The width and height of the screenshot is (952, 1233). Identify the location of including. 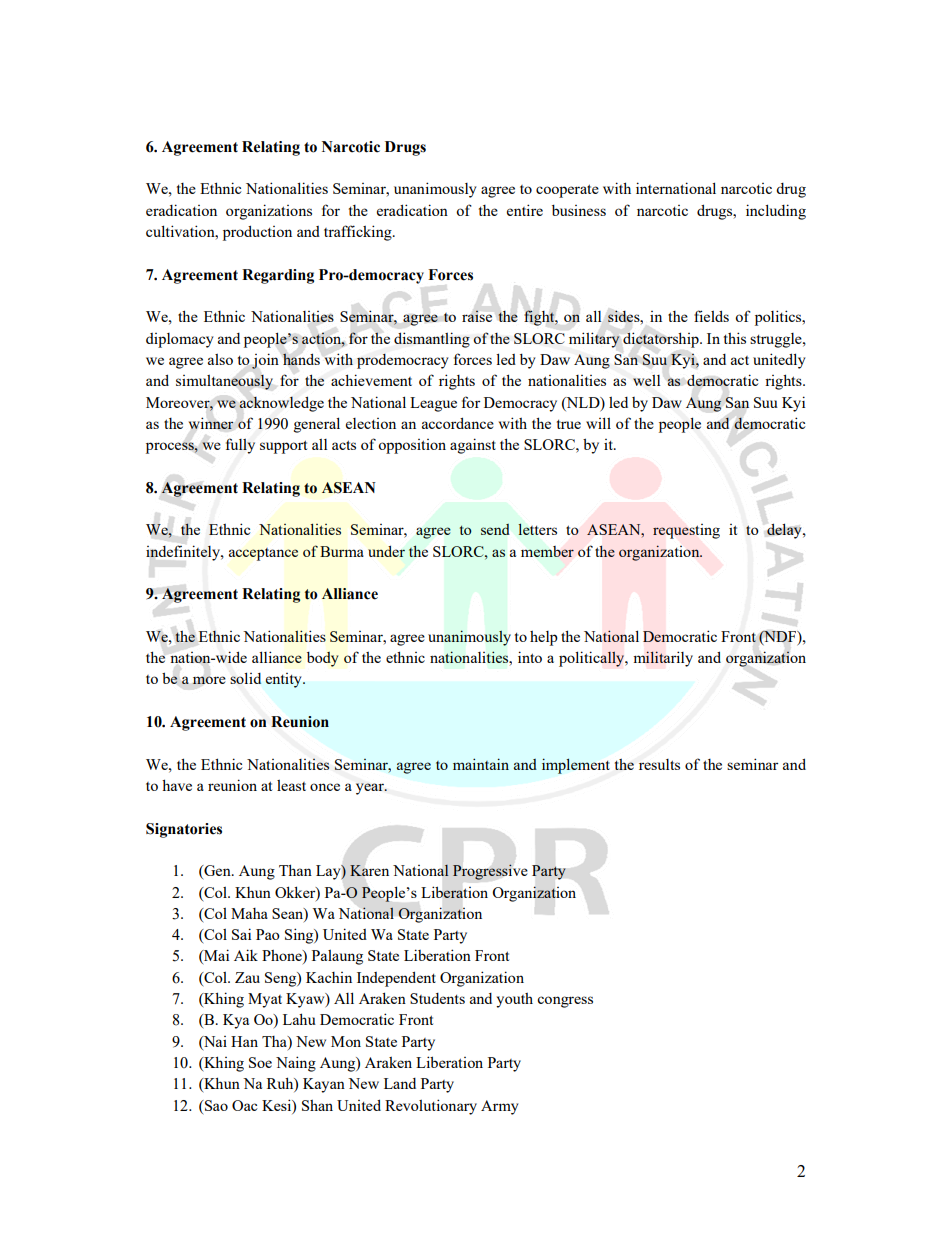
(776, 212).
